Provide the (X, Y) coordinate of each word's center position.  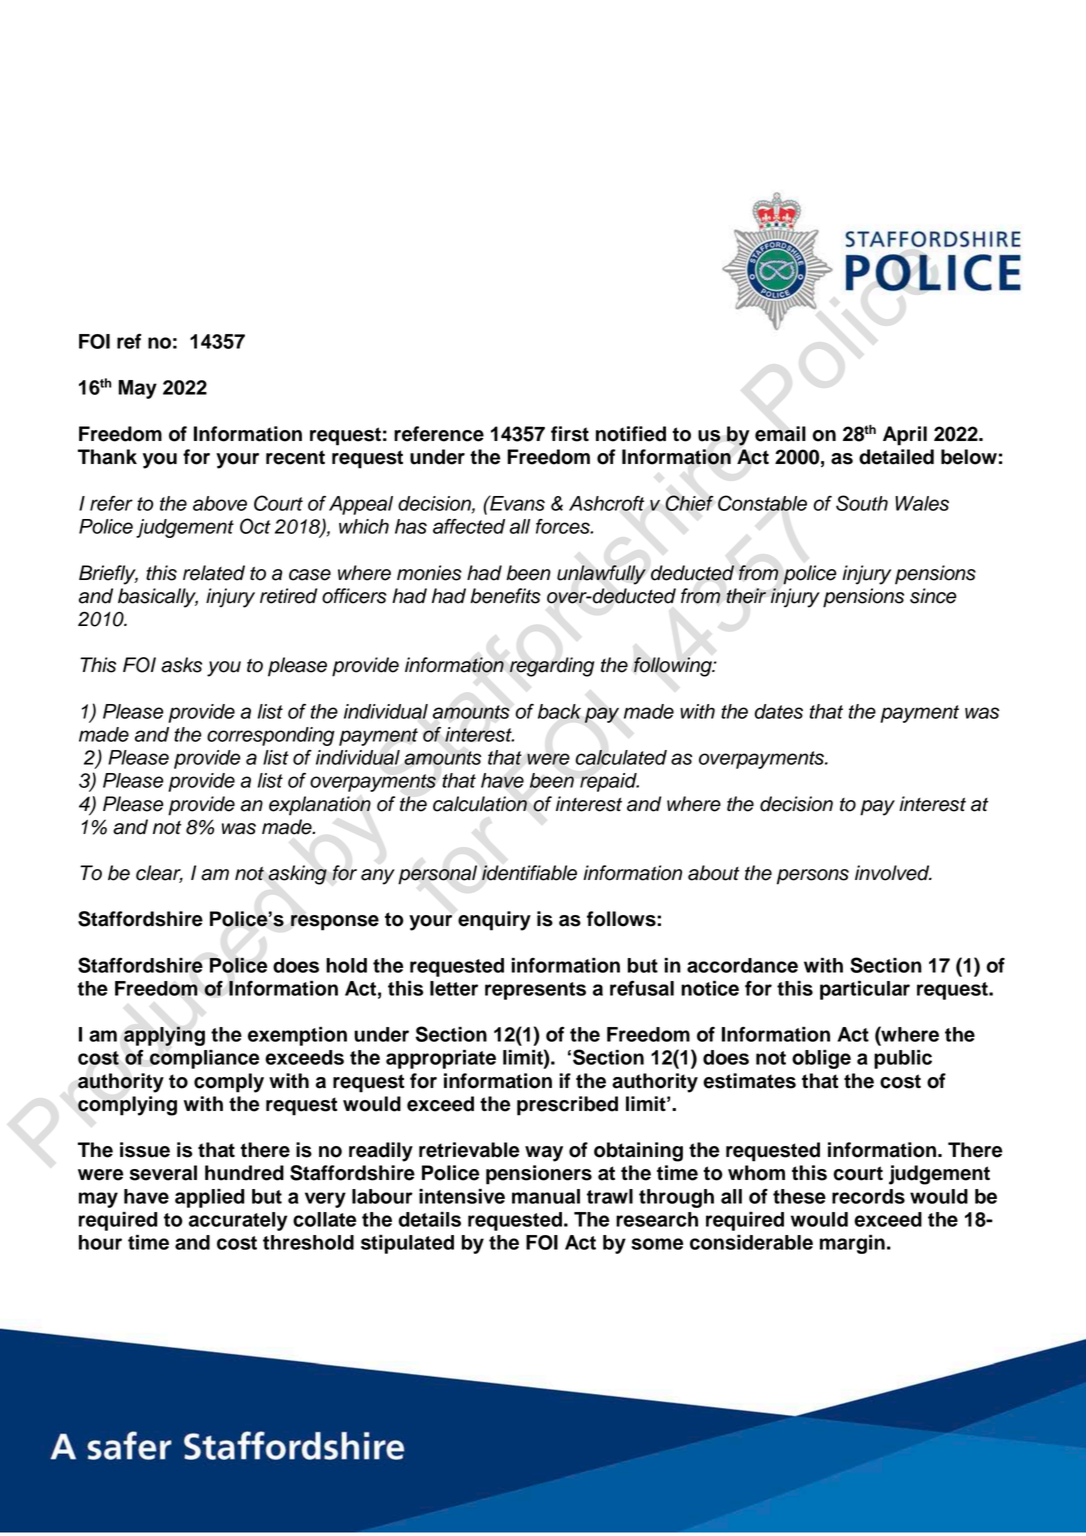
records (868, 1196)
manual (546, 1196)
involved (893, 873)
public (903, 1059)
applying (164, 1036)
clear (159, 874)
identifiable (529, 873)
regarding (552, 667)
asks (181, 665)
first (570, 434)
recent (295, 457)
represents (535, 991)
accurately (238, 1221)
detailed (896, 457)
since (933, 596)
